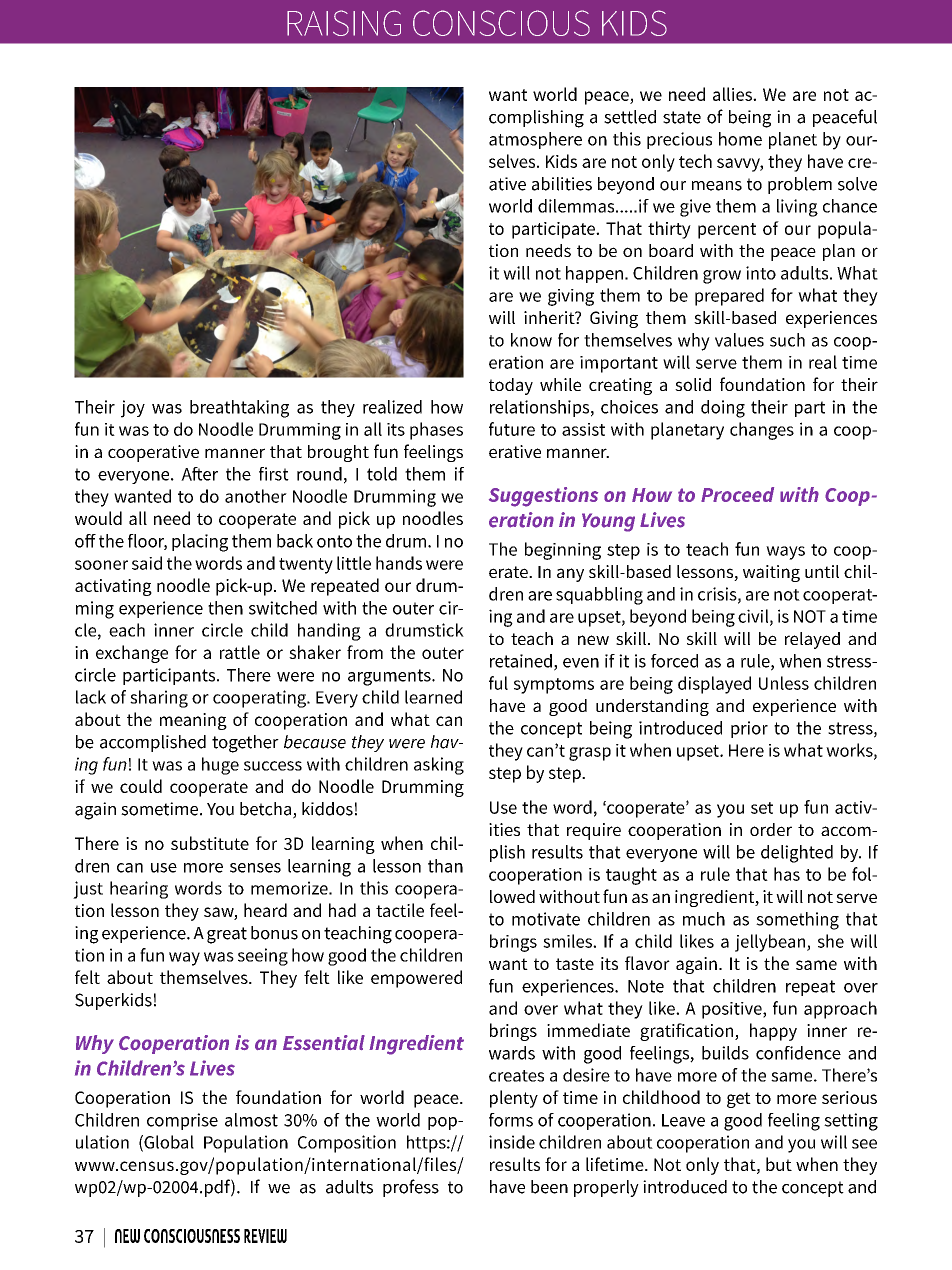 The width and height of the image is (952, 1270). What do you see at coordinates (200, 543) in the image?
I see `placing` at bounding box center [200, 543].
